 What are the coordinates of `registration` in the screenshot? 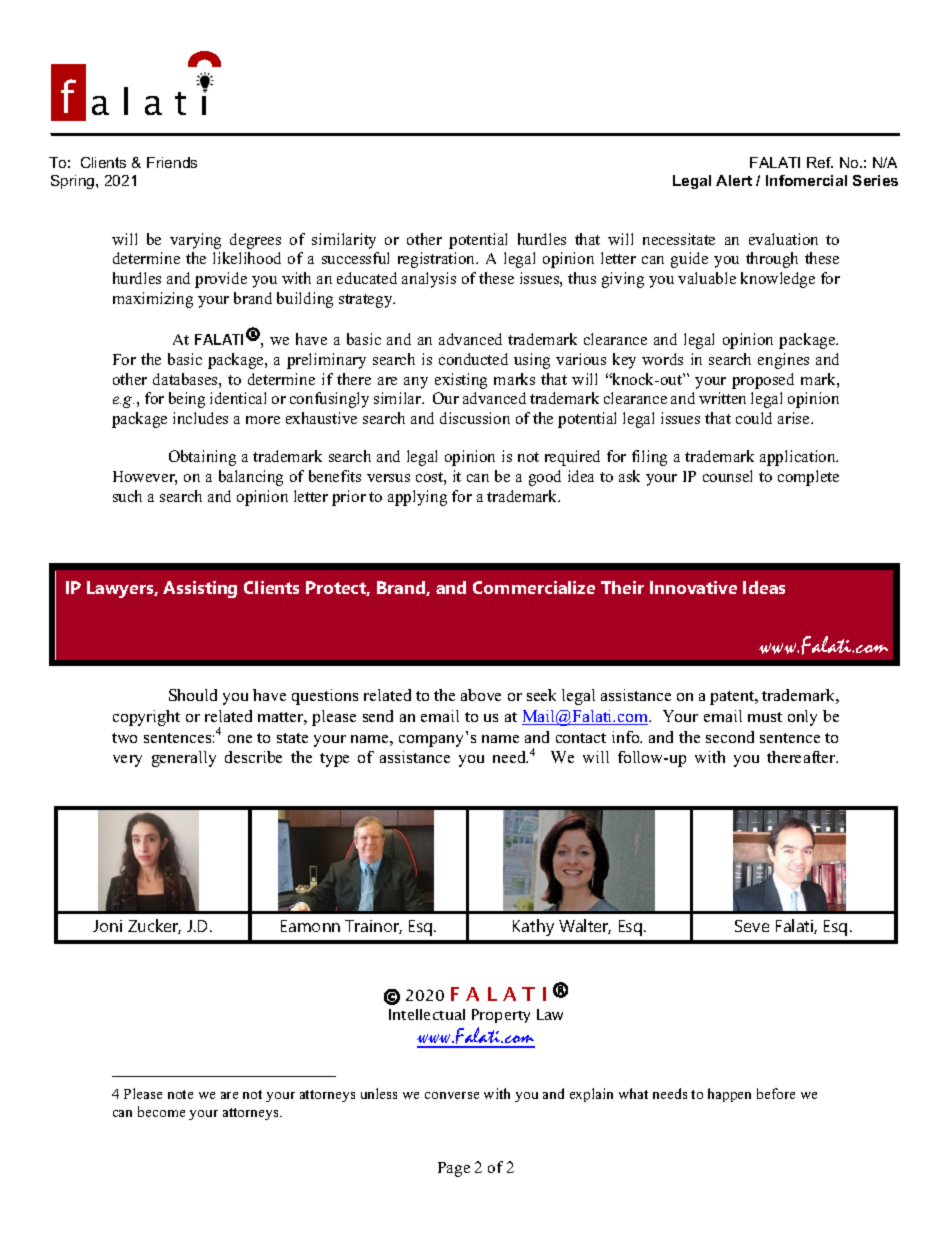 It's located at (438, 260).
